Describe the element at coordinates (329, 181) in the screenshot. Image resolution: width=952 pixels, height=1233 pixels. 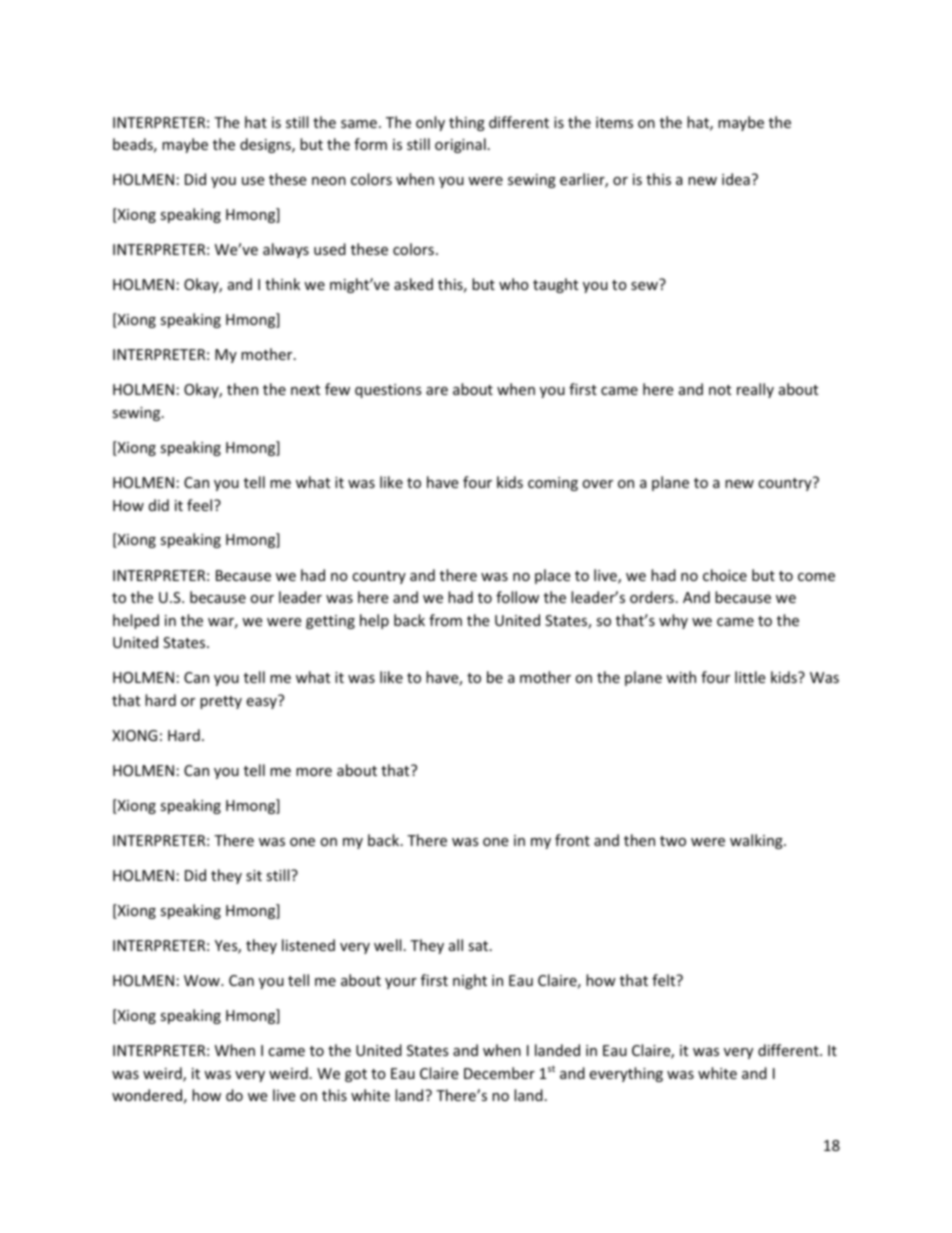
I see `neon` at that location.
